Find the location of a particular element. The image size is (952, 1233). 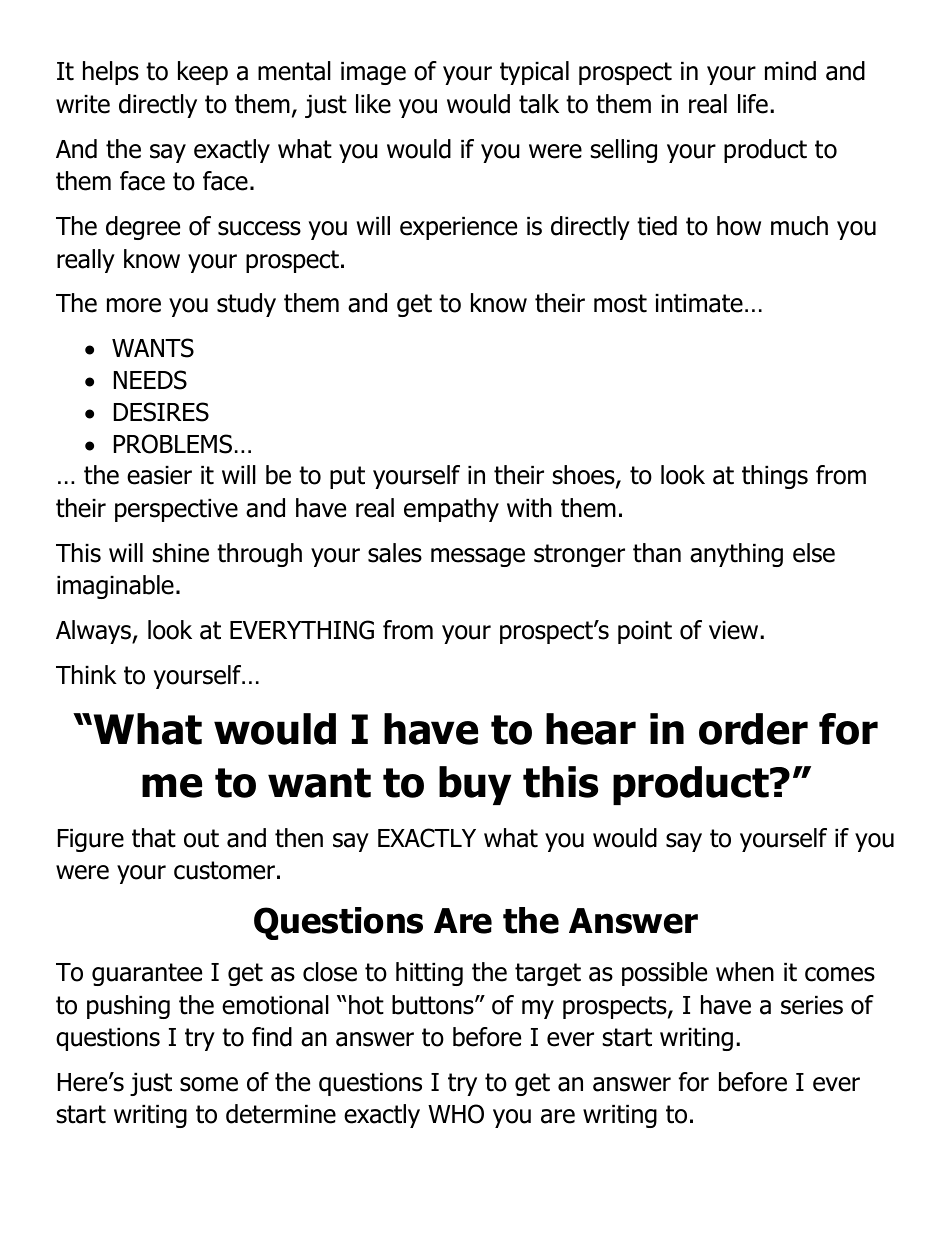

keep is located at coordinates (203, 73).
